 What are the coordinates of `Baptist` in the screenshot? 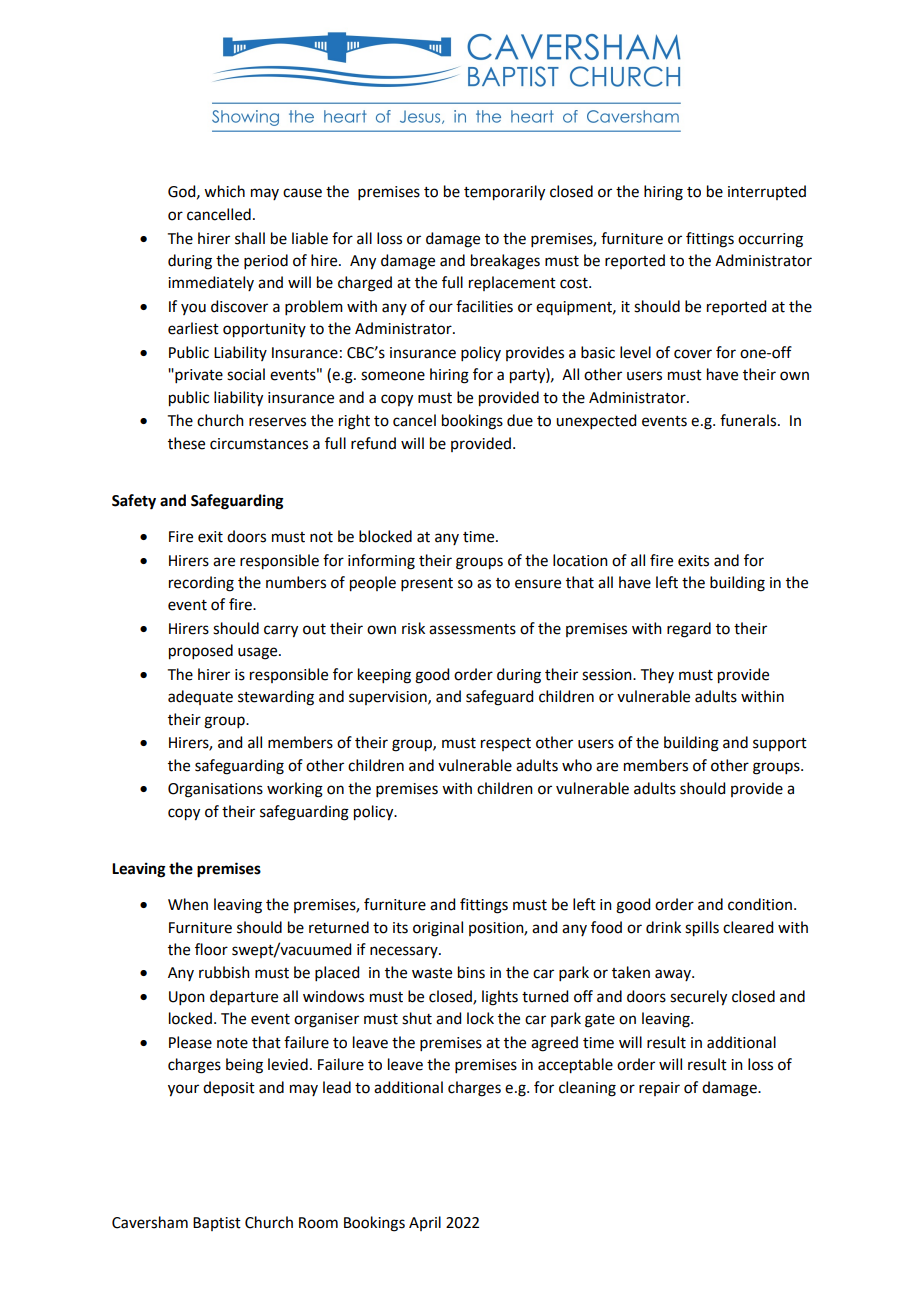 It's located at (217, 1224).
